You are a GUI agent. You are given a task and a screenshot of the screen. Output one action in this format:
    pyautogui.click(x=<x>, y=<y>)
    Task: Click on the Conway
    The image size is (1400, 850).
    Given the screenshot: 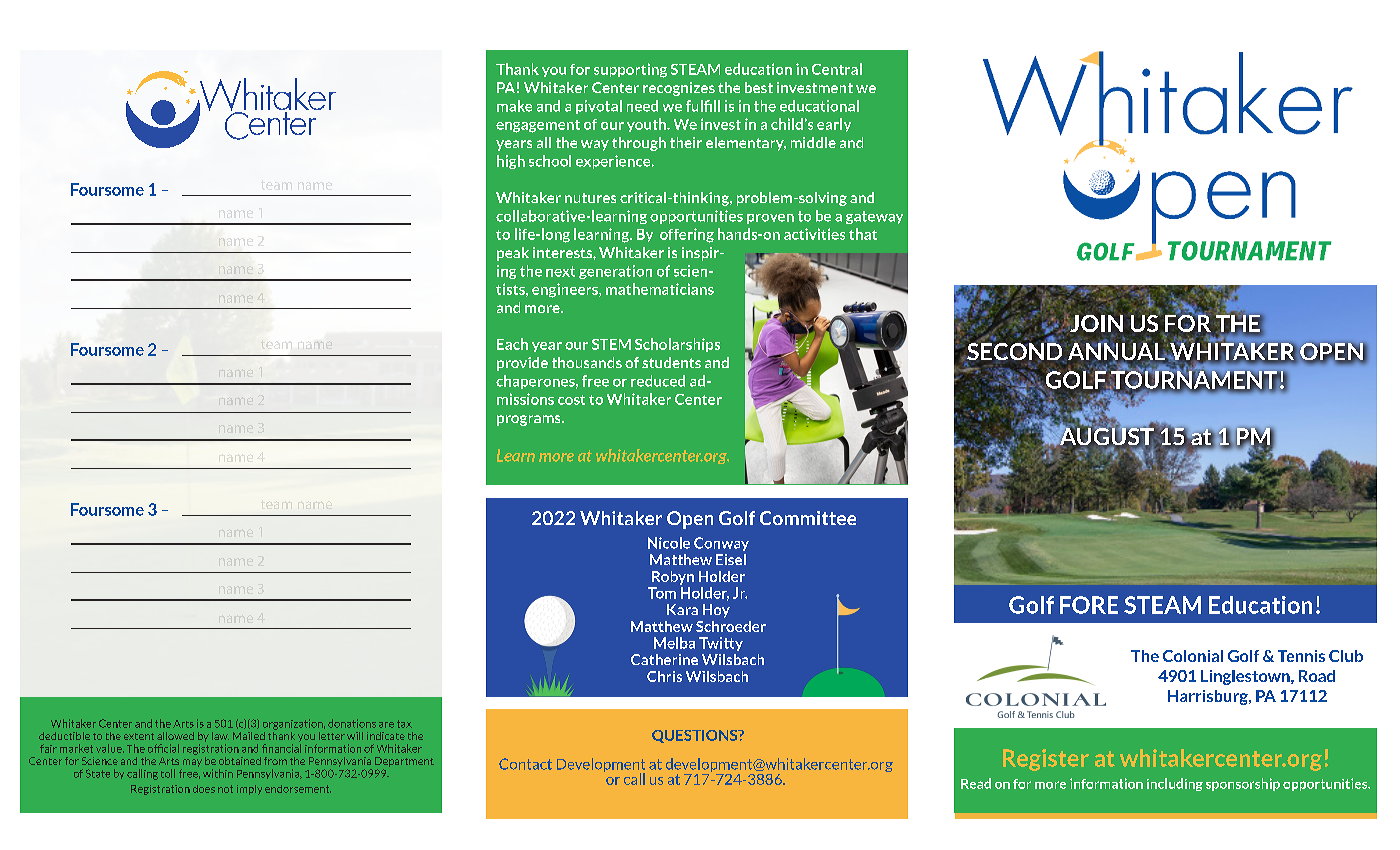 What is the action you would take?
    pyautogui.click(x=721, y=544)
